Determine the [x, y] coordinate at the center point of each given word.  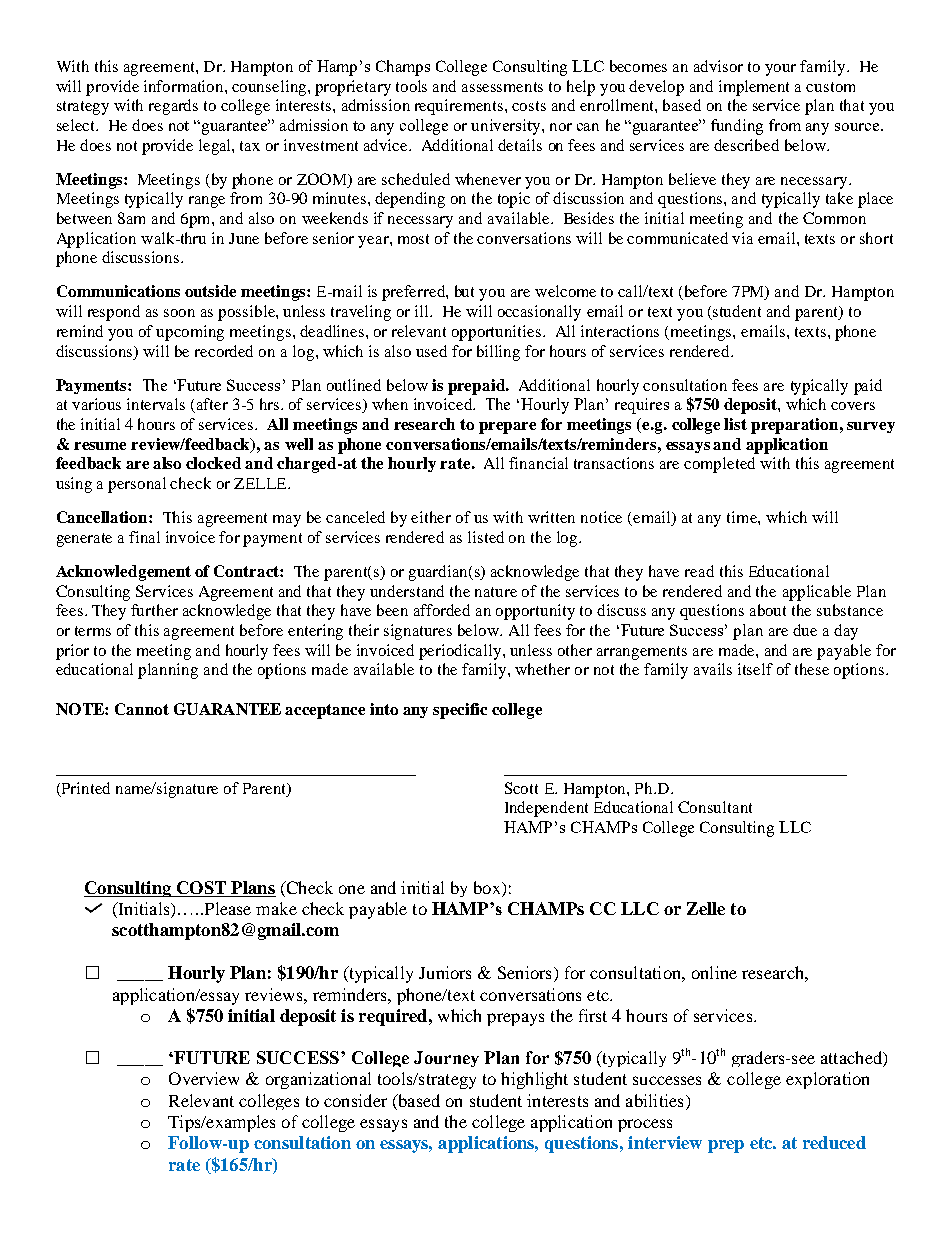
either [431, 517]
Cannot [142, 709]
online [714, 972]
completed [719, 465]
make [276, 908]
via [742, 238]
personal [137, 485]
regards [173, 107]
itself [755, 669]
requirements [460, 107]
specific [460, 711]
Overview [204, 1078]
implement [754, 88]
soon [179, 313]
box [488, 887]
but [464, 291]
